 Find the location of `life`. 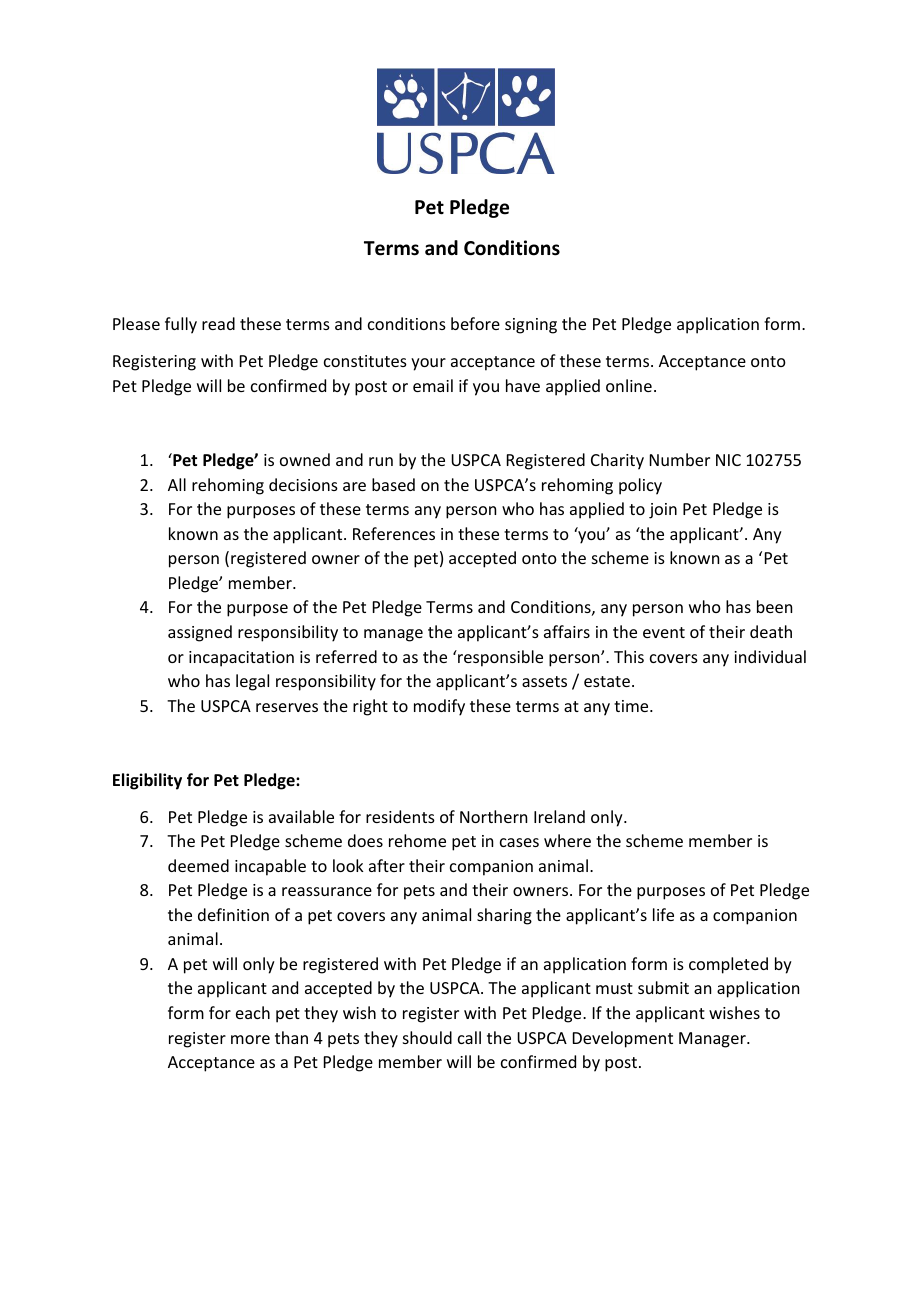

life is located at coordinates (663, 914).
